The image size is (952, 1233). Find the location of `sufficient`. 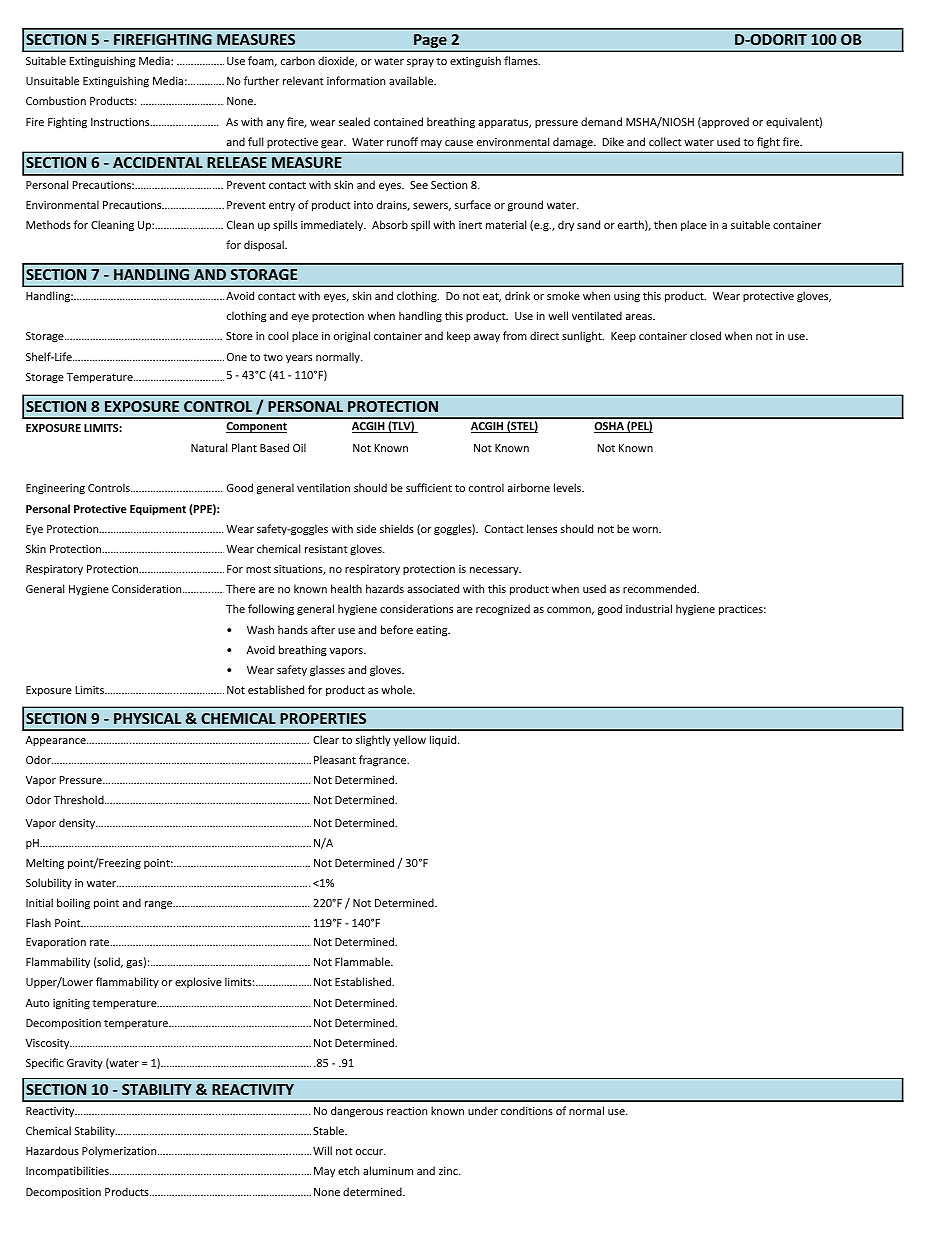

sufficient is located at coordinates (429, 487).
